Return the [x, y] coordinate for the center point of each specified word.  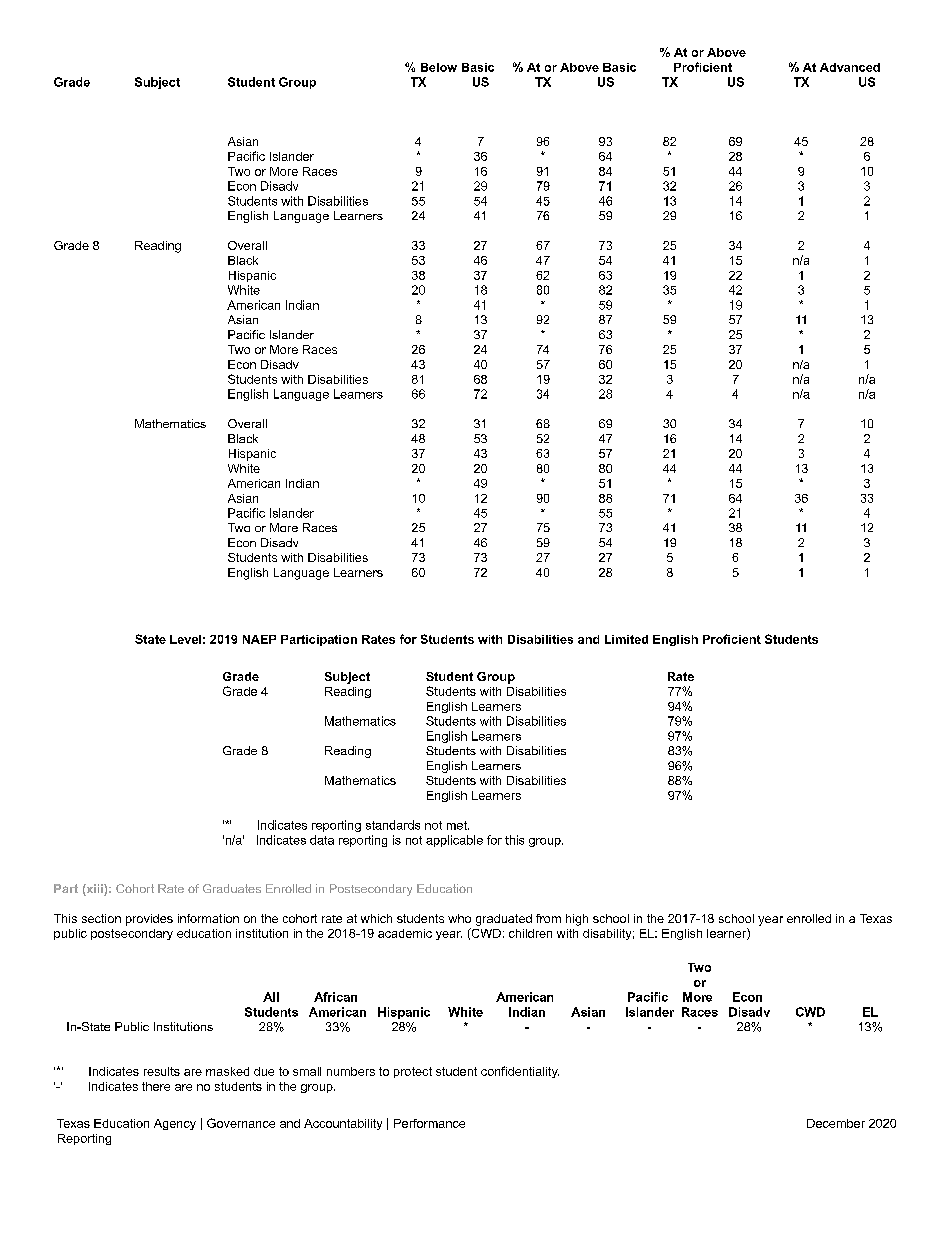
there [156, 1086]
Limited [626, 639]
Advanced [850, 67]
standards [393, 825]
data [322, 840]
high [577, 920]
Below [439, 67]
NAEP [259, 639]
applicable [454, 841]
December [836, 1123]
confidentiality [520, 1072]
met [458, 825]
